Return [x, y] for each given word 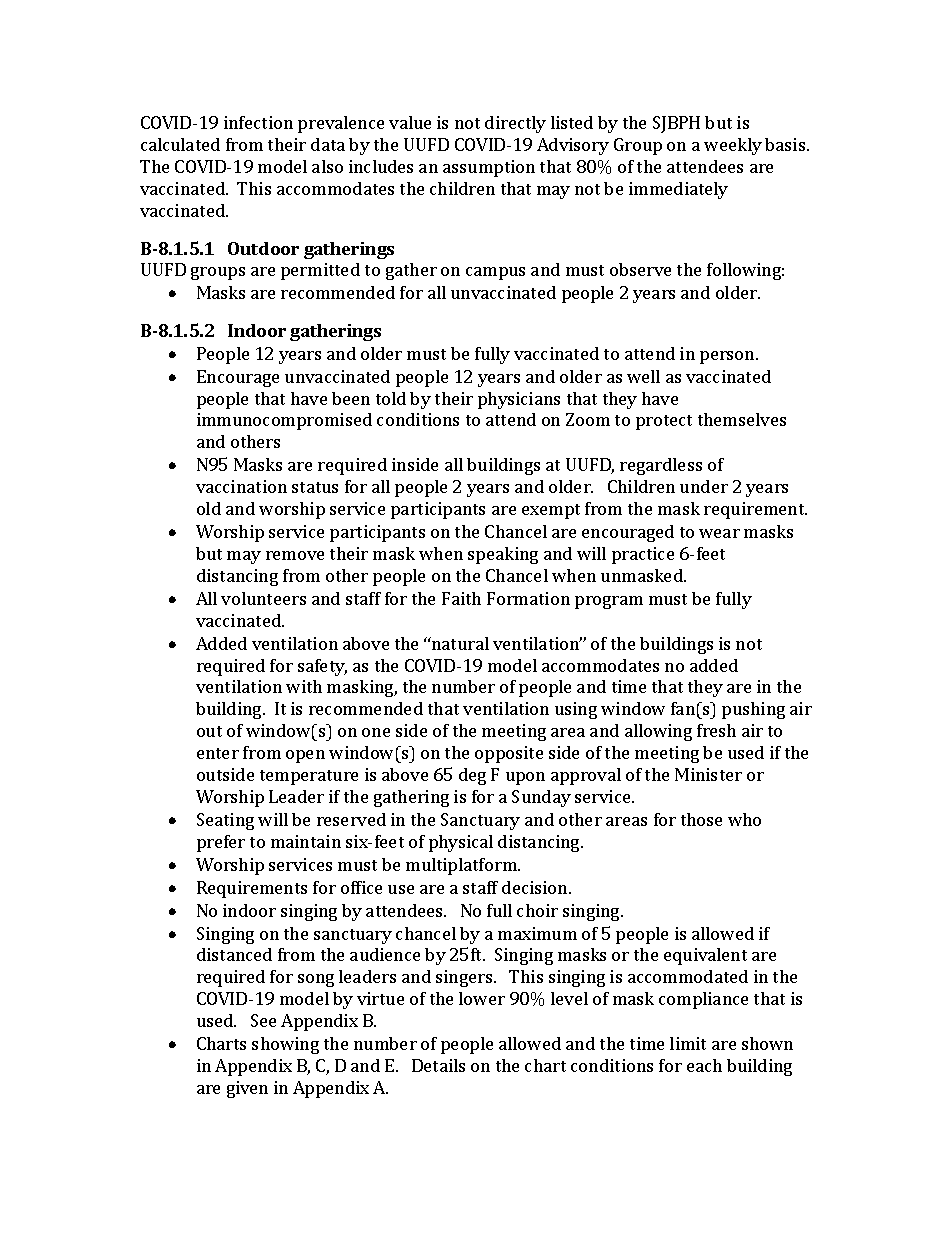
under [704, 486]
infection [258, 122]
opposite [509, 754]
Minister [708, 774]
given [247, 1089]
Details [438, 1065]
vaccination [241, 486]
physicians [519, 400]
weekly [733, 146]
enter [218, 753]
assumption [489, 168]
